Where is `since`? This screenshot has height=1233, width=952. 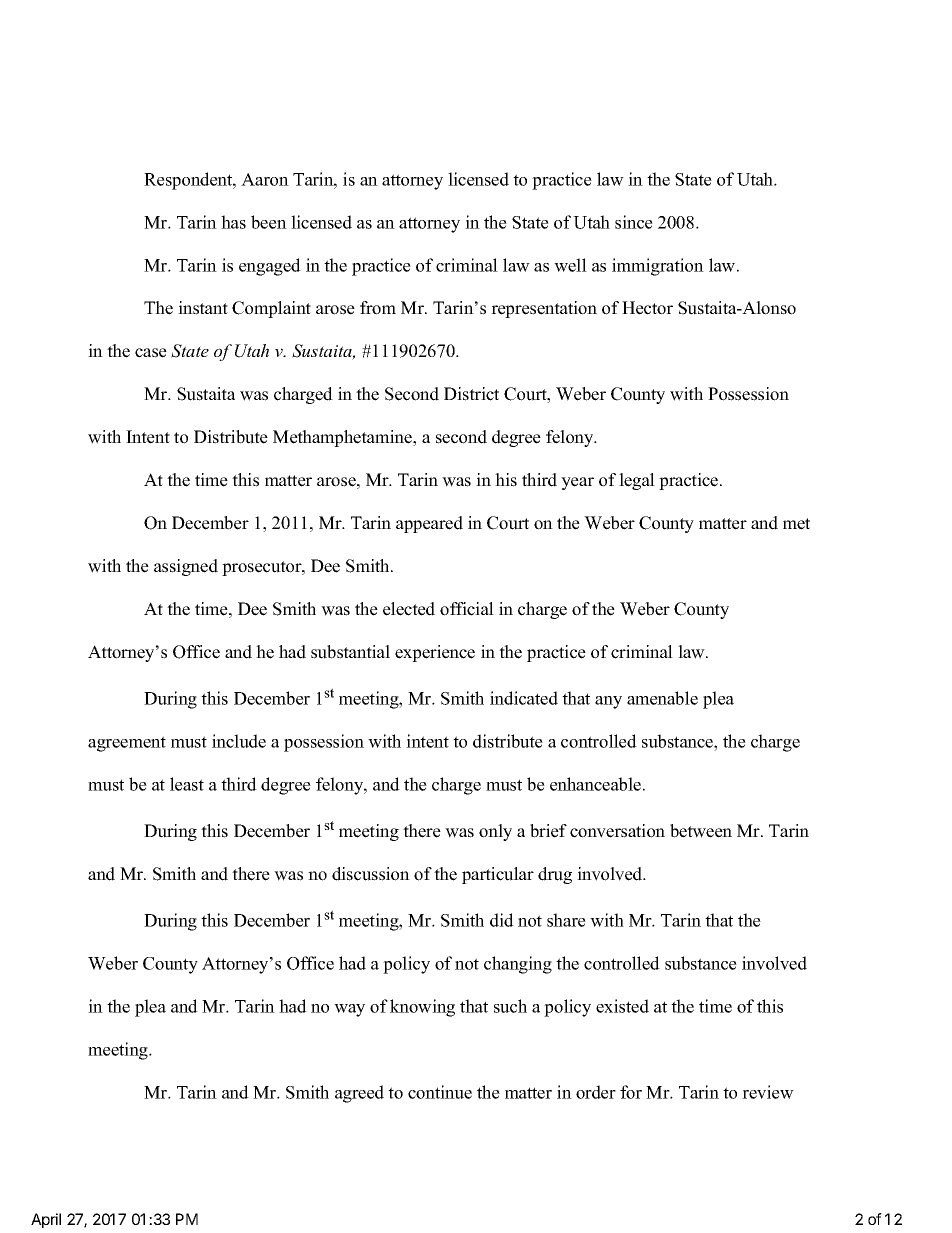
since is located at coordinates (634, 222).
